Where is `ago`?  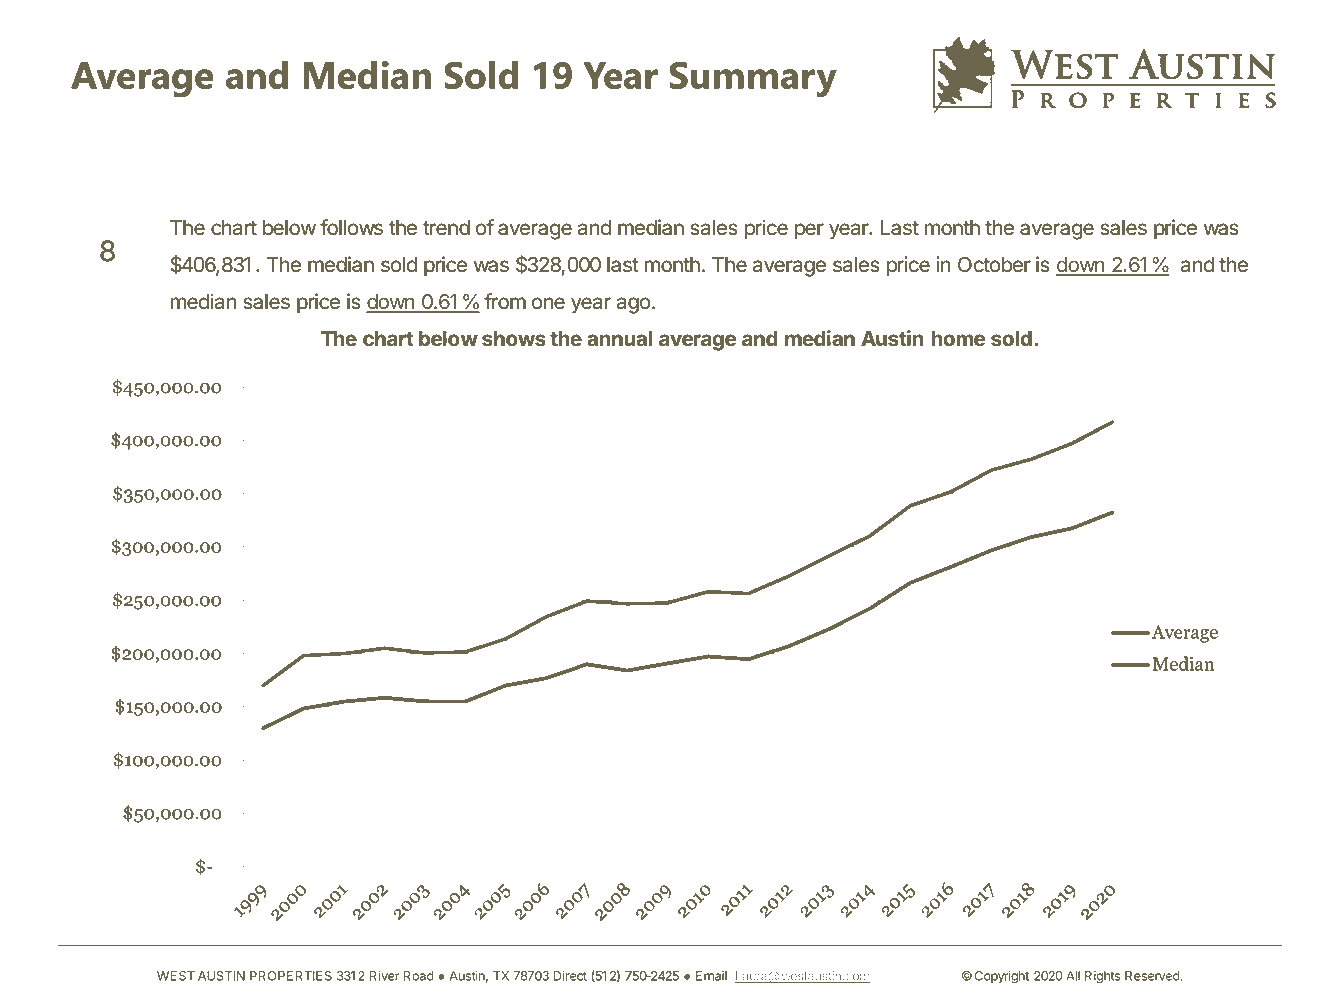 ago is located at coordinates (634, 305).
